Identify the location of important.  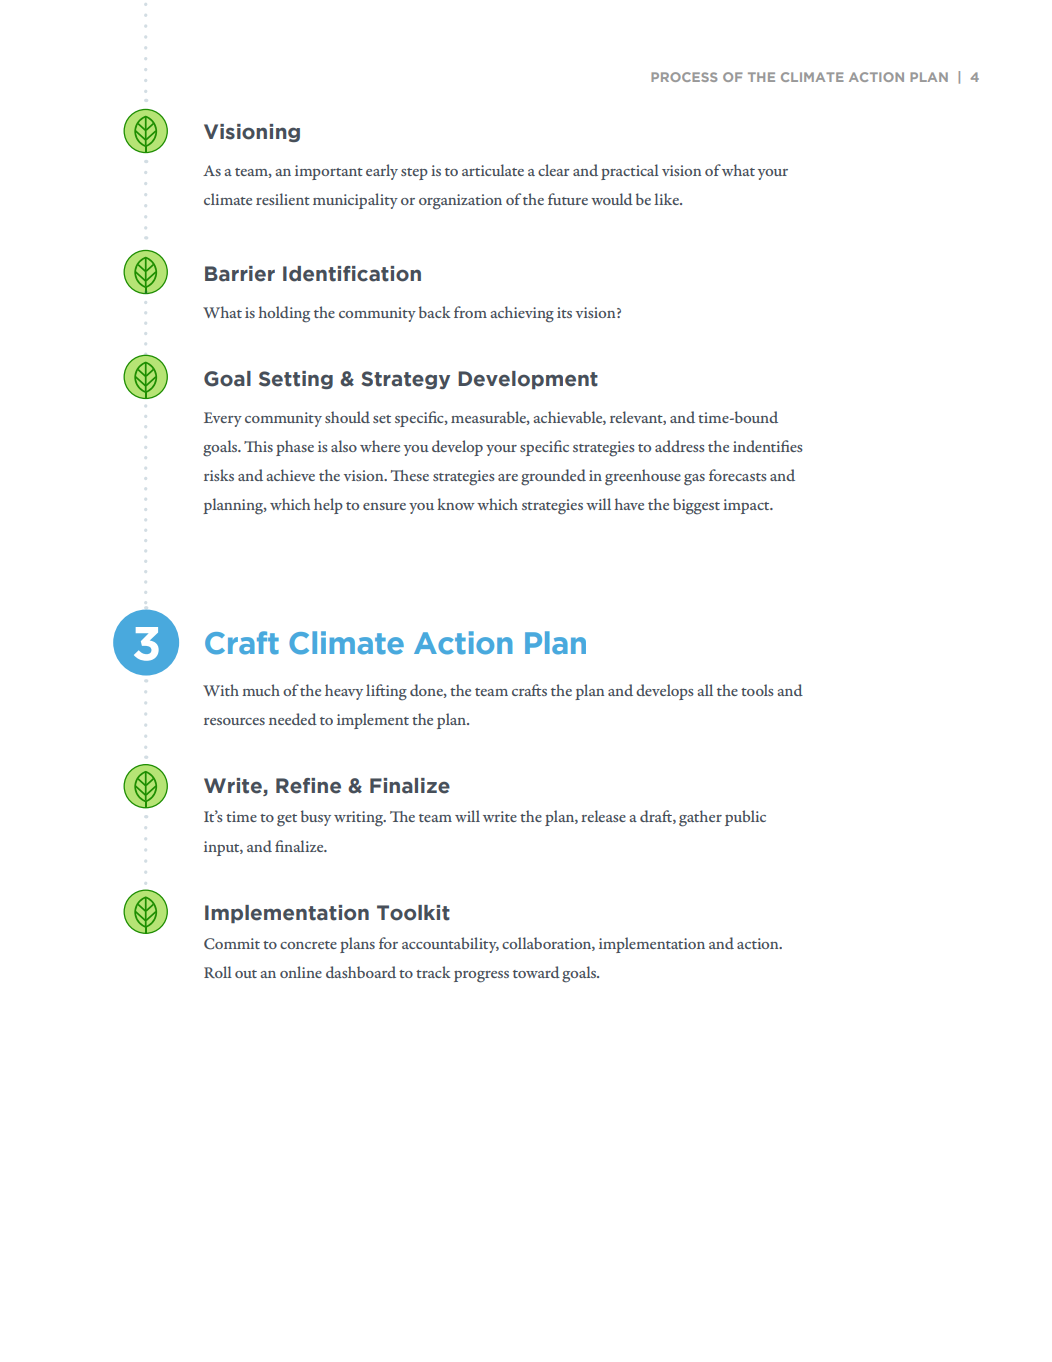
(329, 172).
